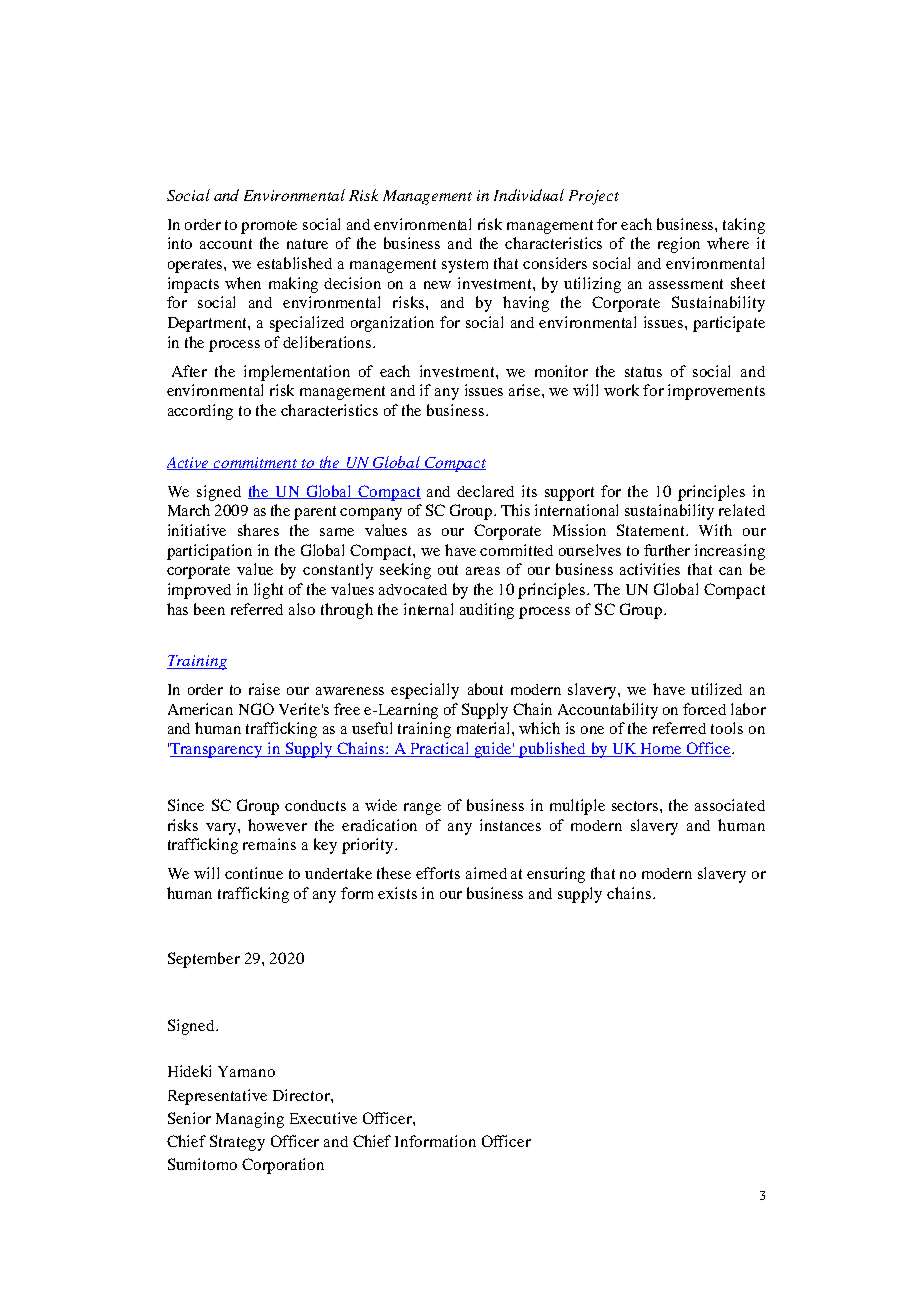 This image has width=924, height=1308. What do you see at coordinates (636, 806) in the image?
I see `sectors` at bounding box center [636, 806].
